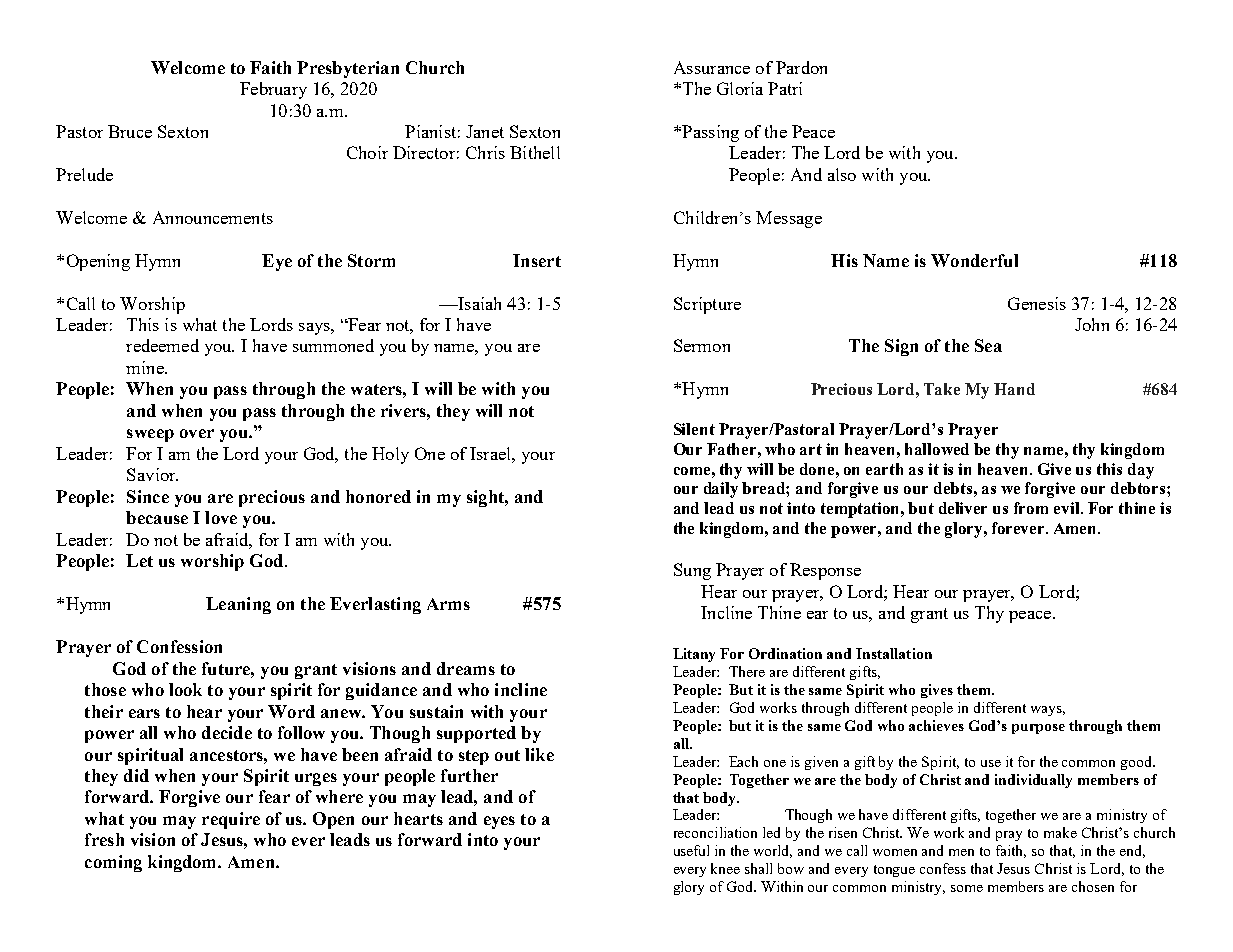 The height and width of the screenshot is (952, 1233). What do you see at coordinates (801, 67) in the screenshot?
I see `Pardon` at bounding box center [801, 67].
